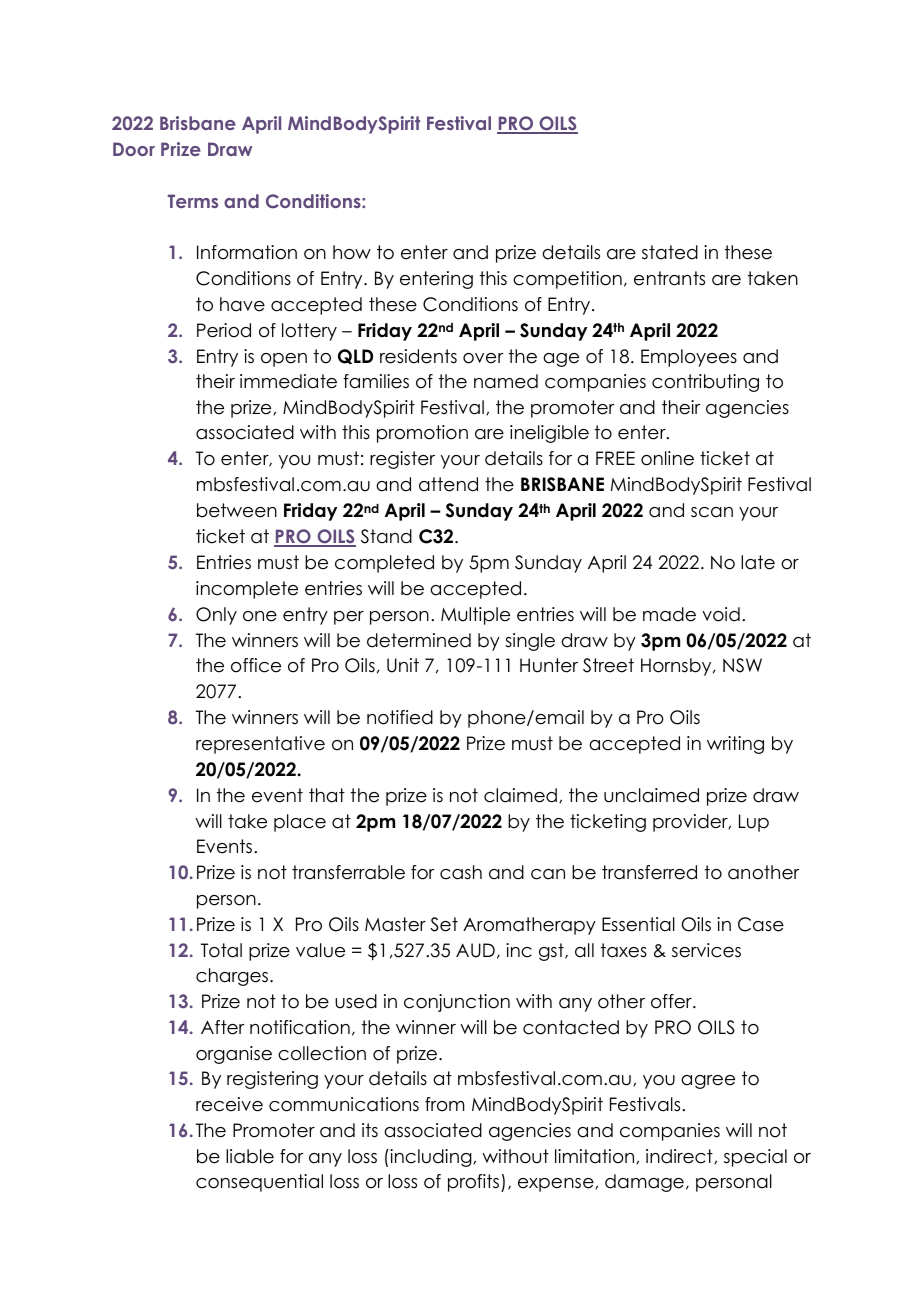 The image size is (924, 1308). I want to click on liable, so click(250, 1156).
